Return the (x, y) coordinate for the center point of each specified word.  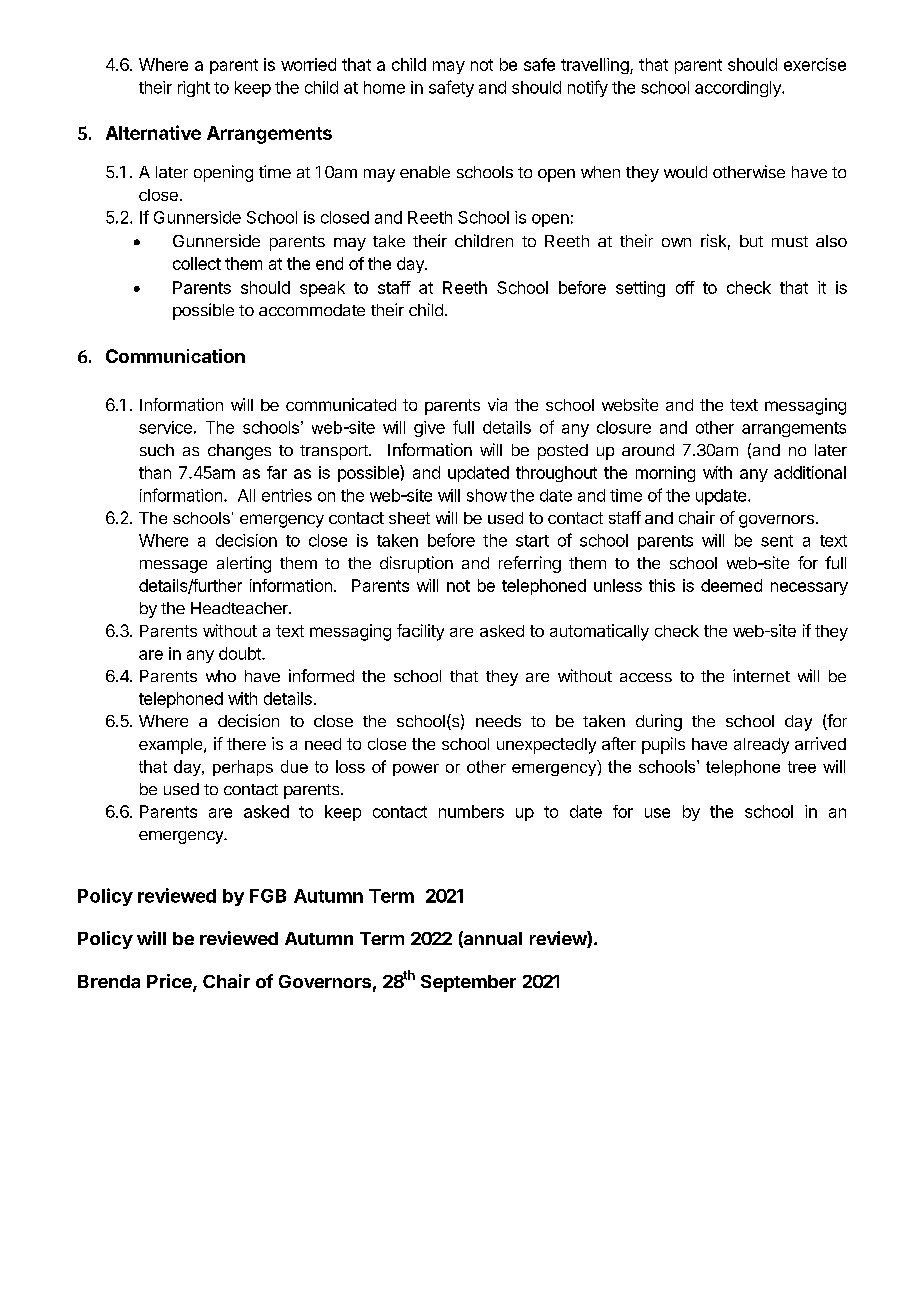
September (468, 983)
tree (802, 767)
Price (170, 982)
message (173, 566)
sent (777, 541)
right (194, 89)
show (487, 495)
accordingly (739, 89)
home (384, 87)
